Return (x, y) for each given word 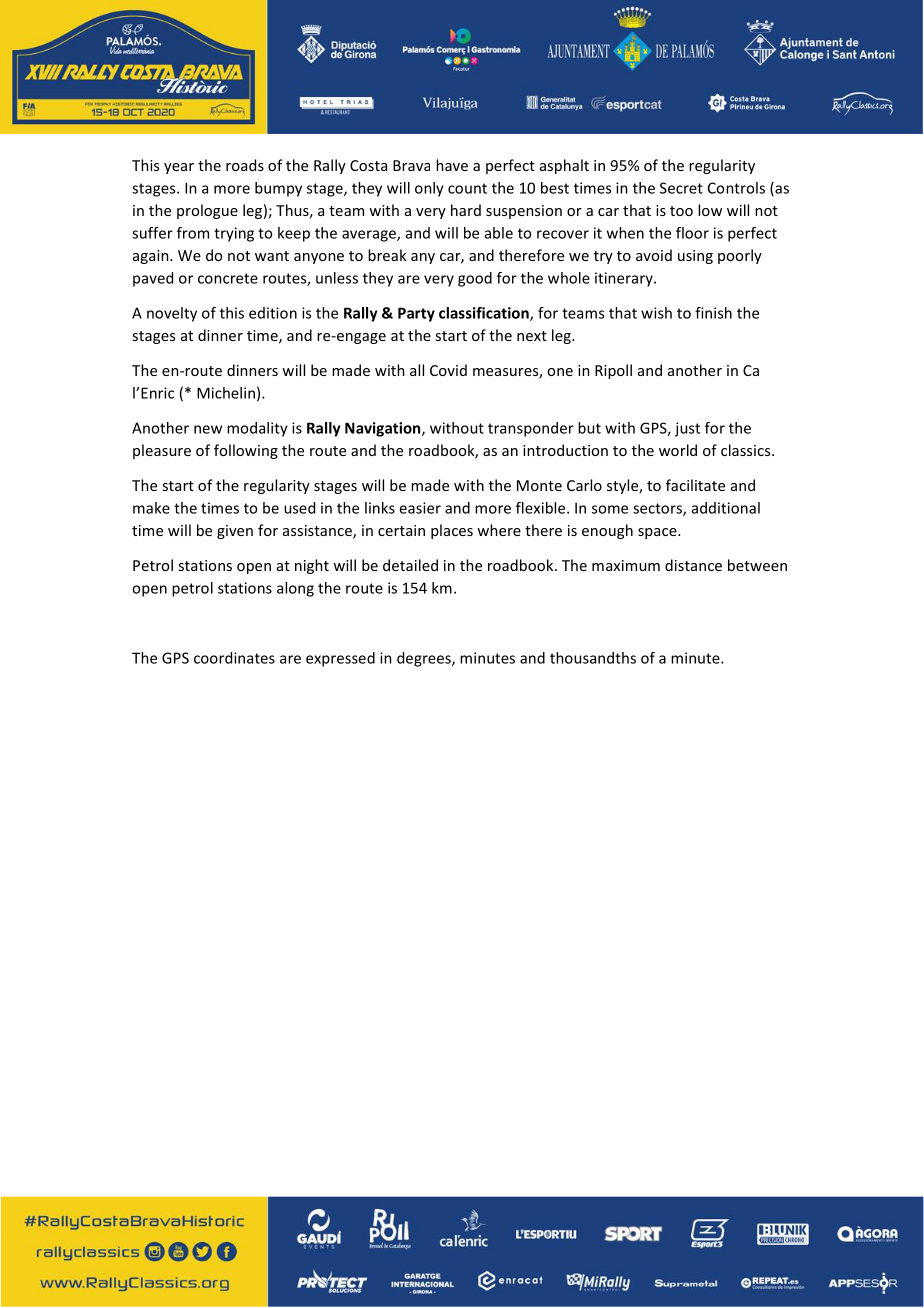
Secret (681, 188)
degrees (425, 659)
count (467, 188)
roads (245, 165)
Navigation (384, 429)
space (658, 533)
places (452, 531)
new (208, 429)
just (687, 429)
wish (656, 313)
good (475, 279)
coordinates (234, 658)
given (235, 532)
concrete (228, 278)
